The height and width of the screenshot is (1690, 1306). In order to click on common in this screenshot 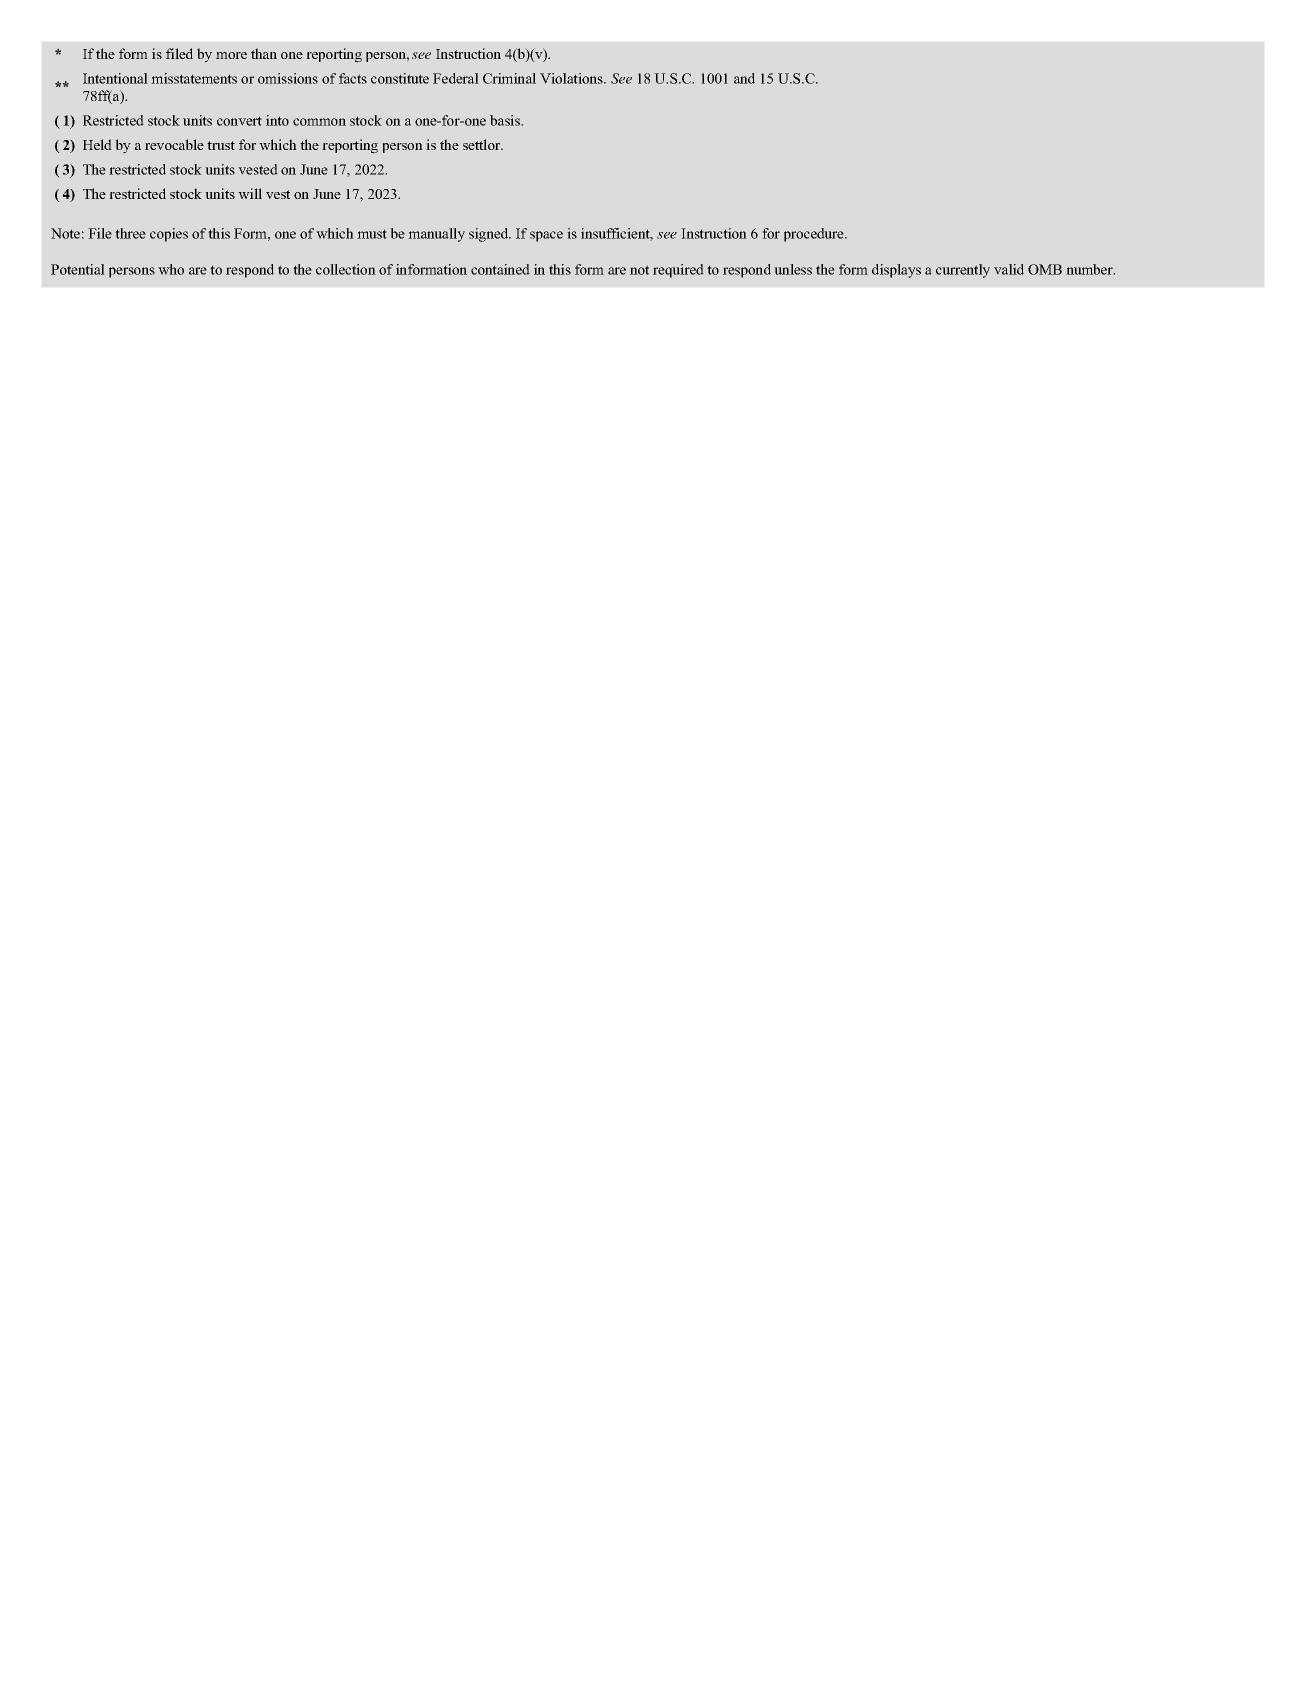, I will do `click(319, 122)`.
